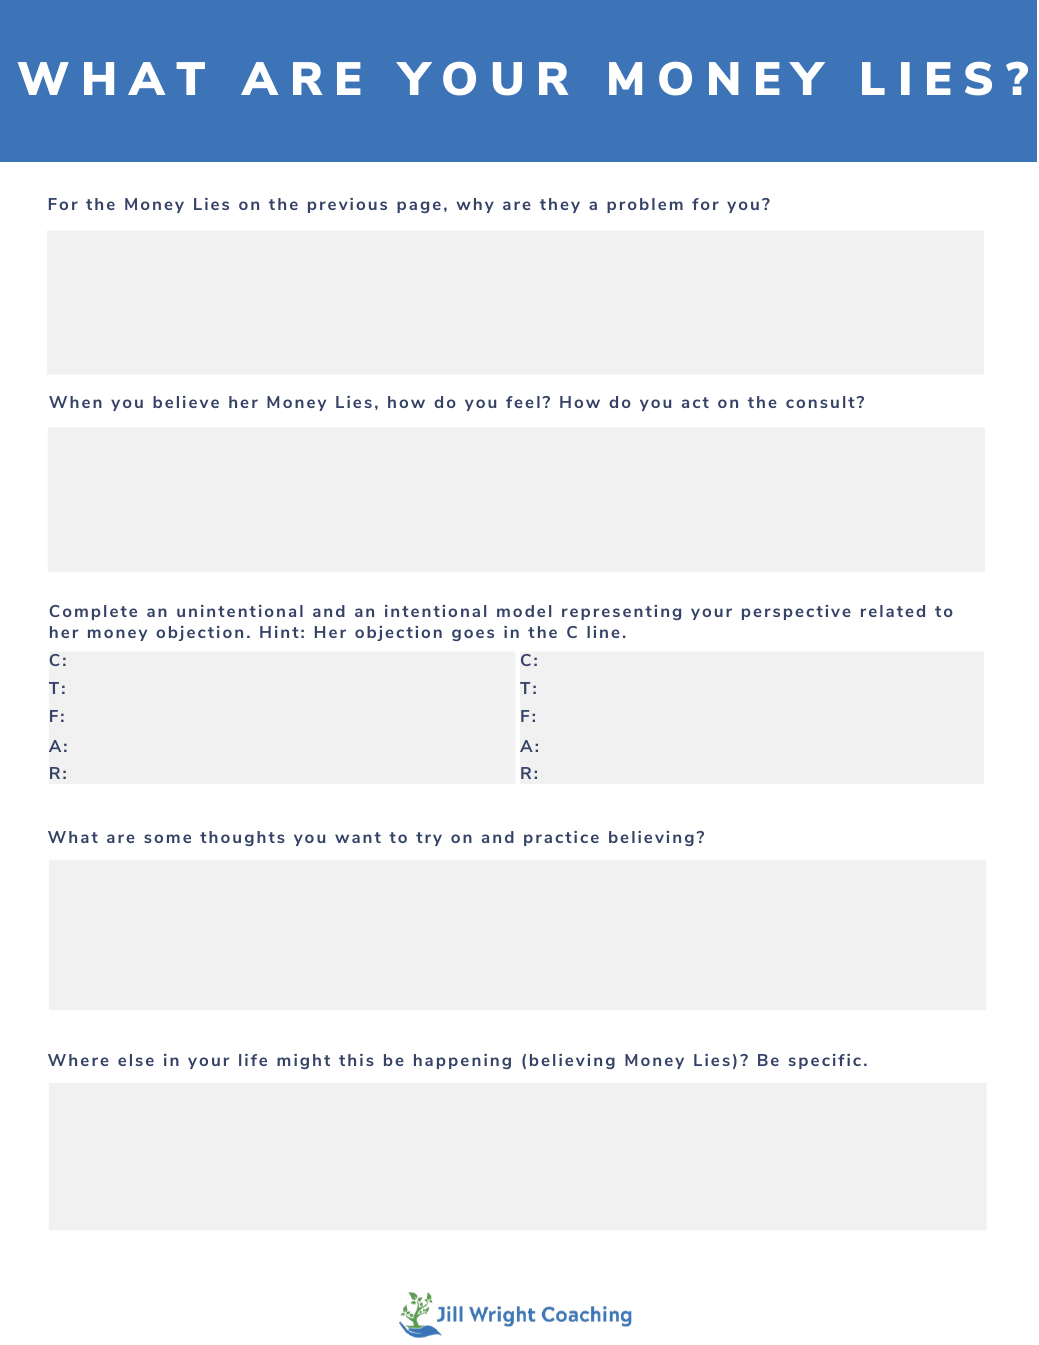  What do you see at coordinates (429, 839) in the page?
I see `try` at bounding box center [429, 839].
